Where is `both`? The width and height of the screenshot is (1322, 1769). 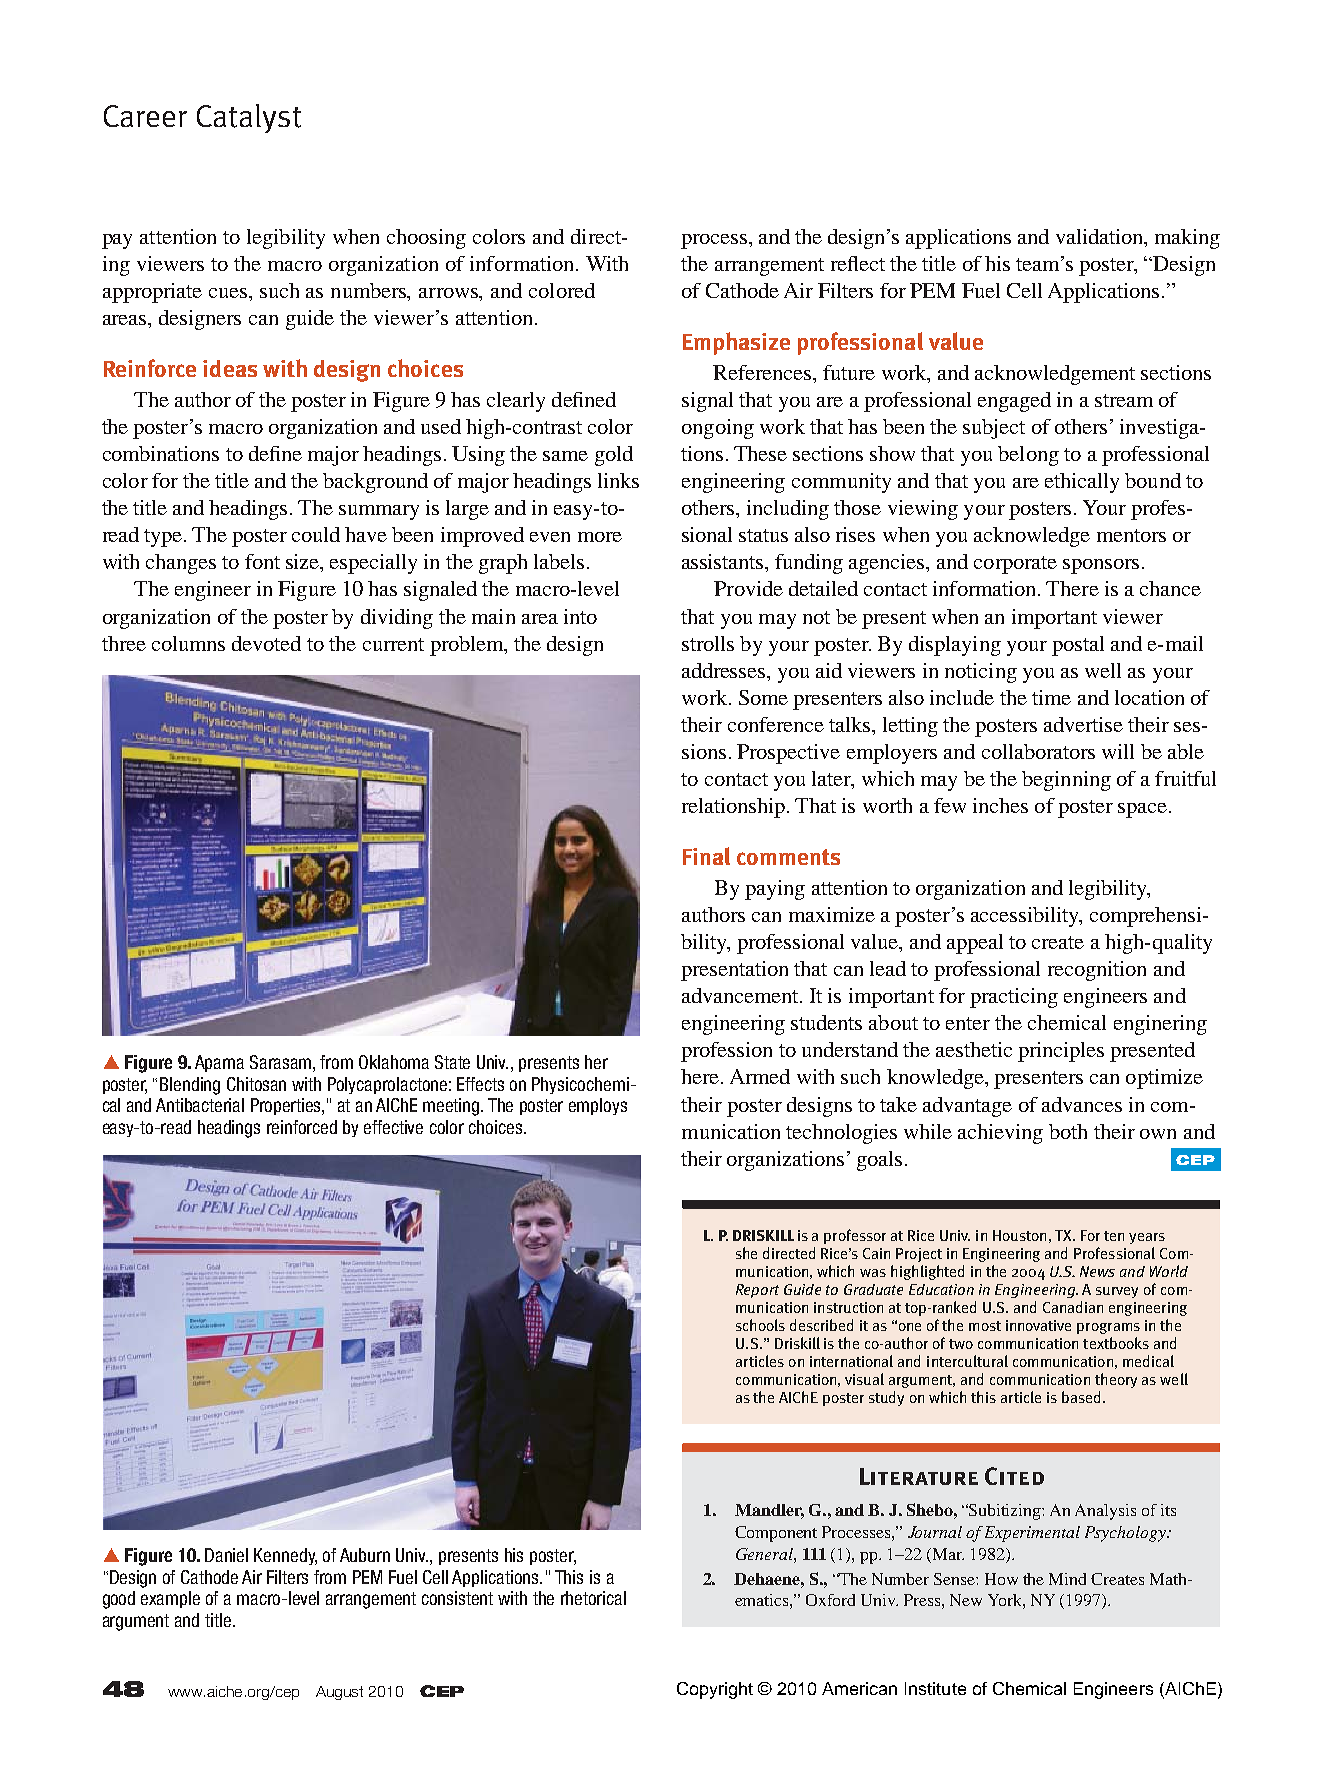 both is located at coordinates (1068, 1131).
